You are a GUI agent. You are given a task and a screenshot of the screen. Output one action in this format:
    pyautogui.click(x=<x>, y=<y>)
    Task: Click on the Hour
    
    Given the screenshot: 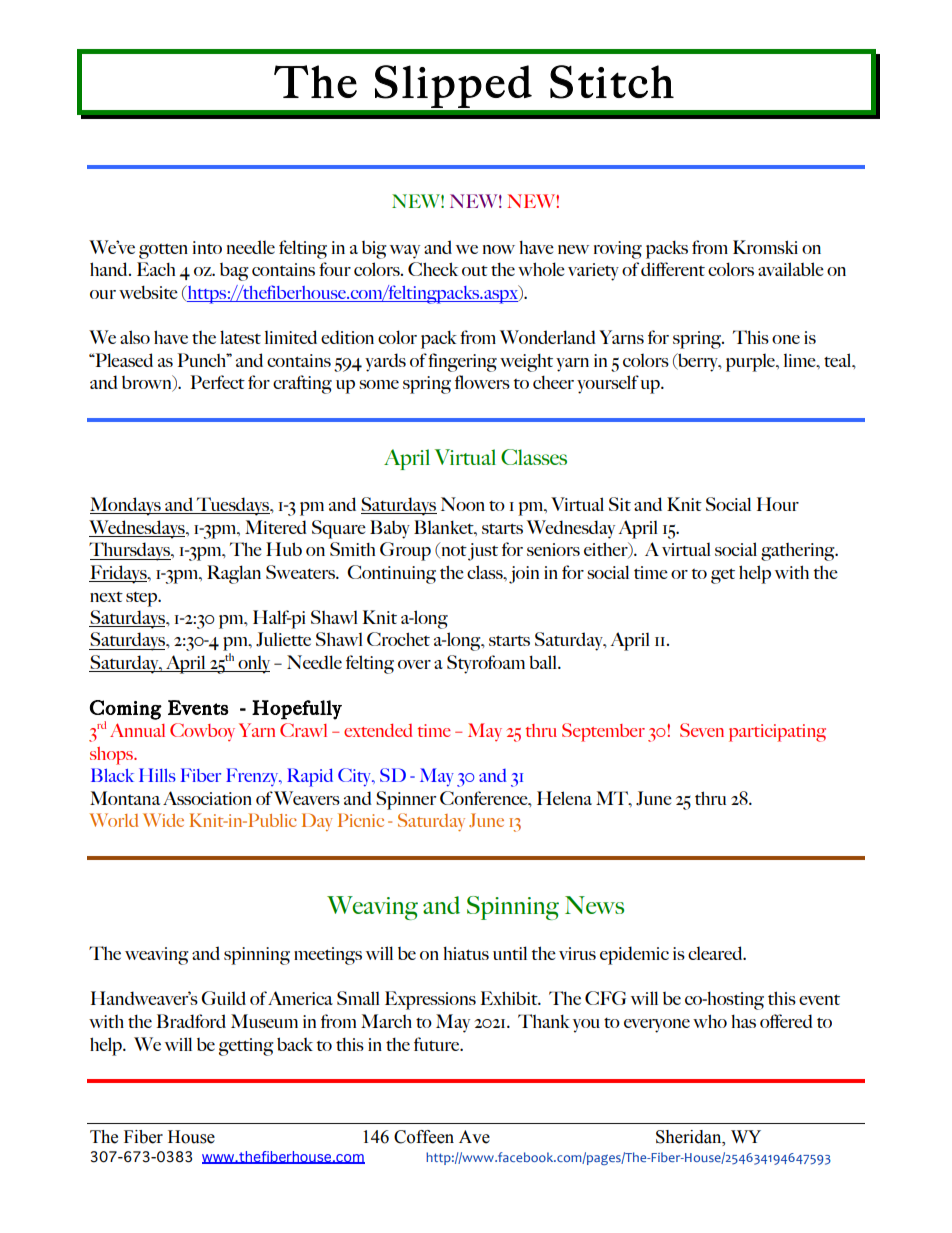 What is the action you would take?
    pyautogui.click(x=778, y=504)
